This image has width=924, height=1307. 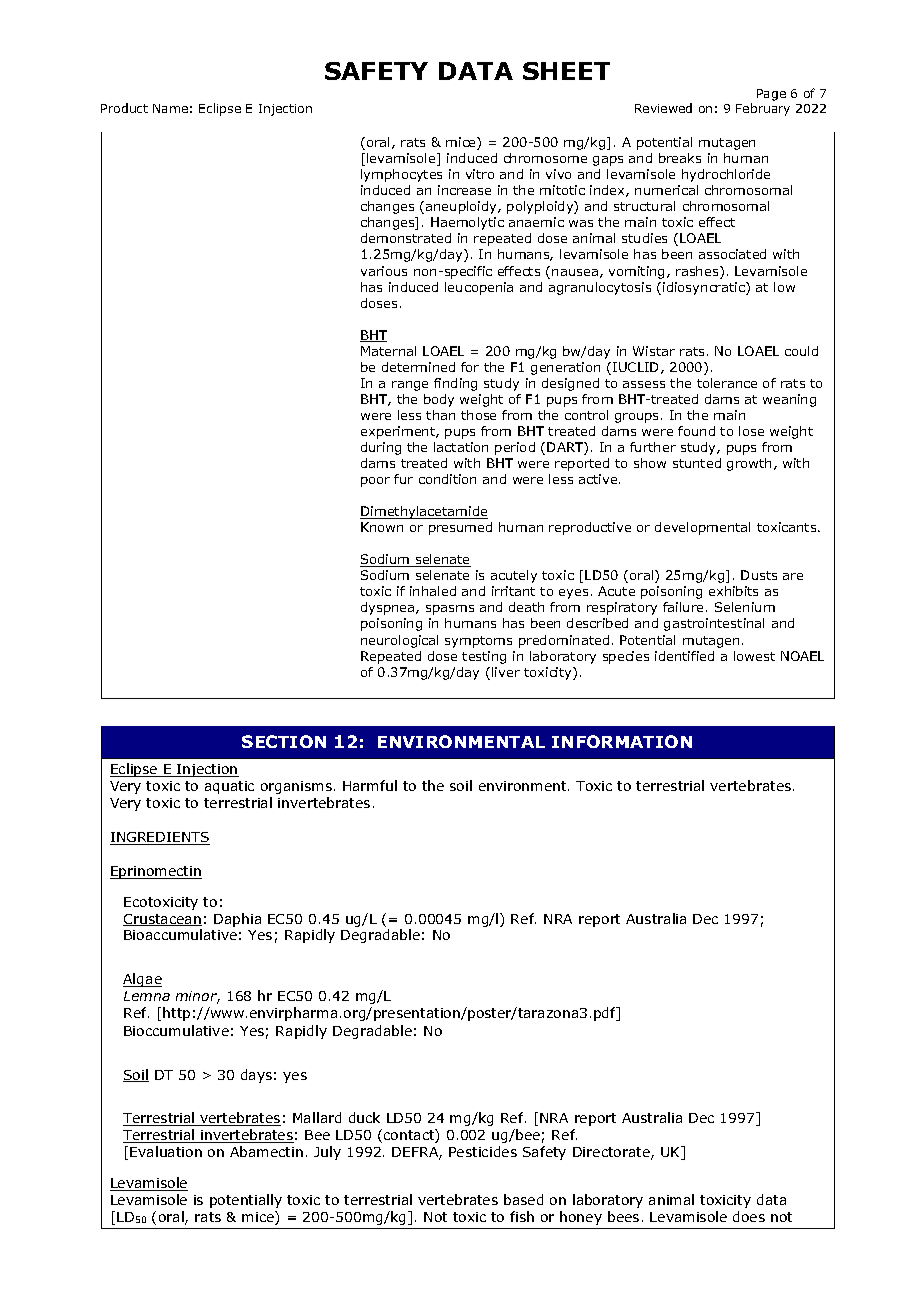 What do you see at coordinates (478, 642) in the image?
I see `symptoms` at bounding box center [478, 642].
